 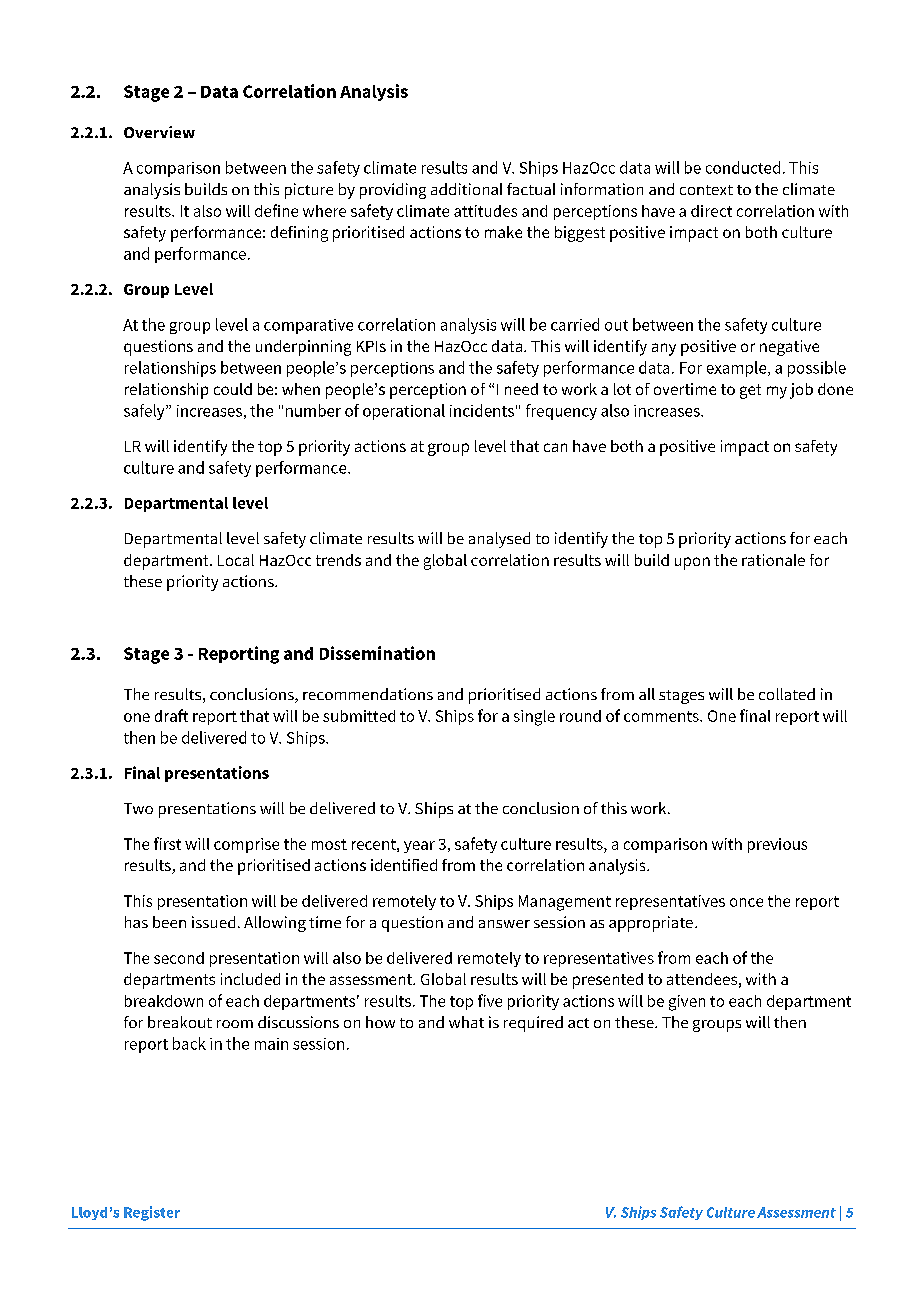 I want to click on Local, so click(x=236, y=560).
